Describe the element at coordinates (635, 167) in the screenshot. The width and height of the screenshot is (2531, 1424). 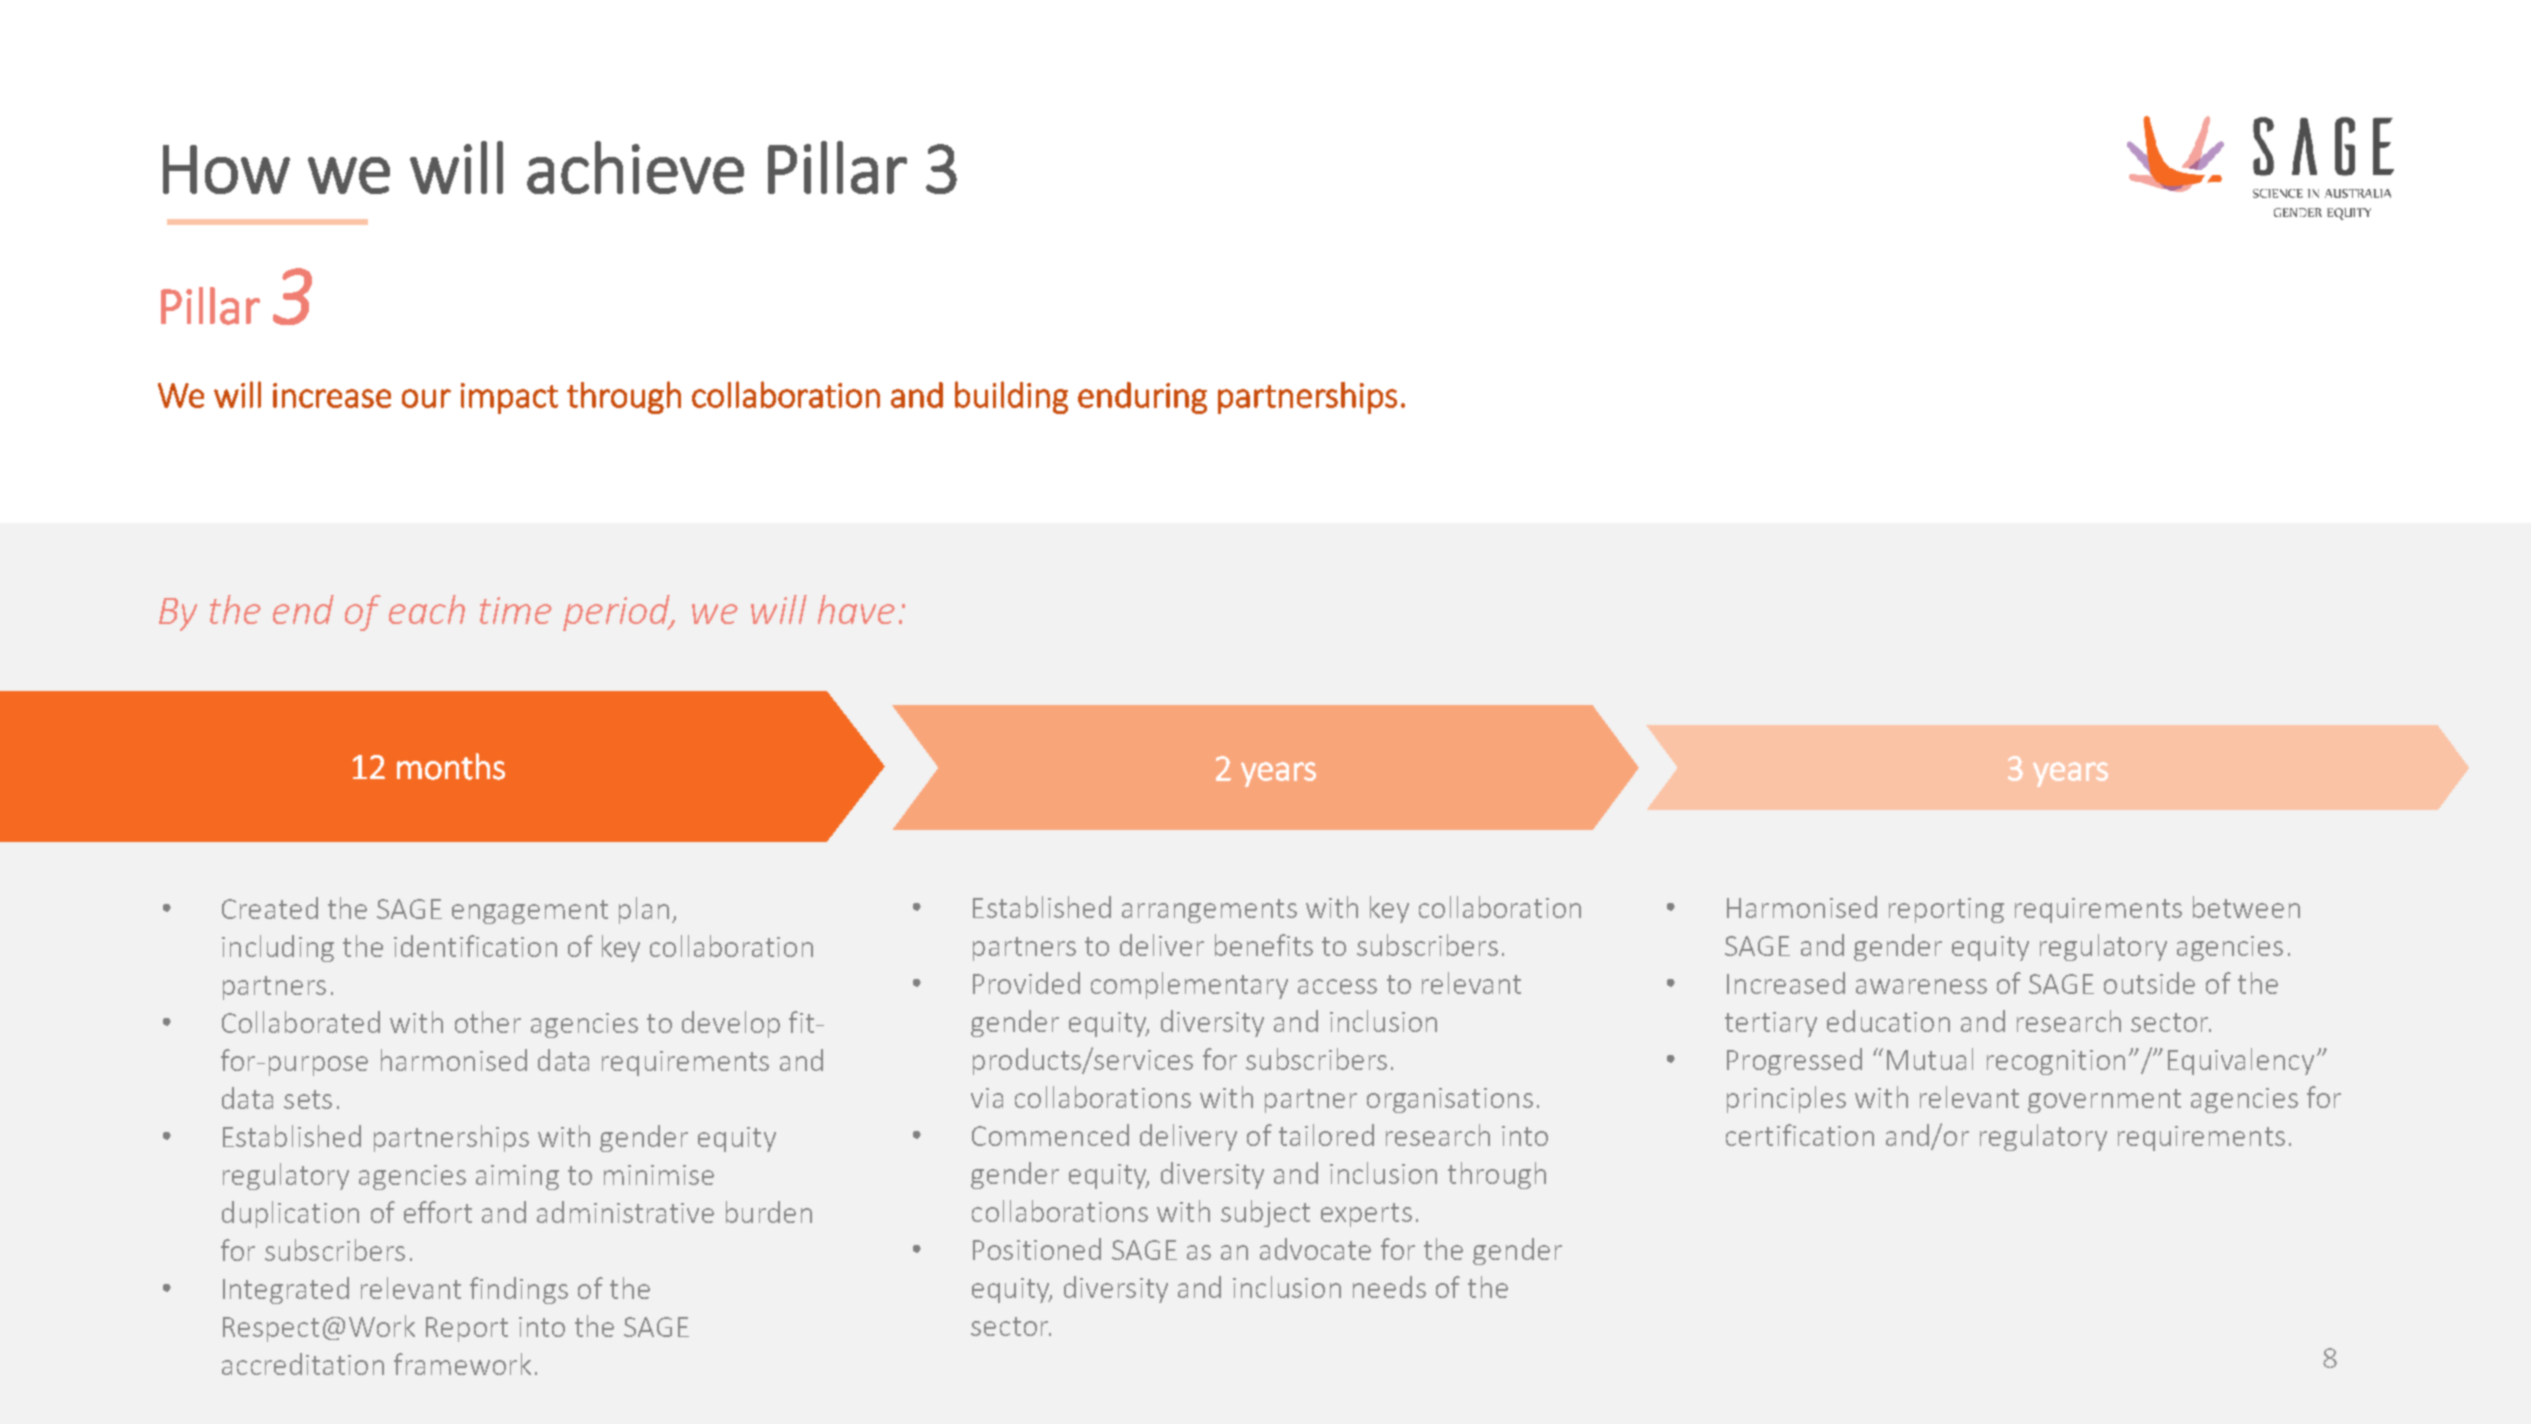
I see `achieve` at that location.
